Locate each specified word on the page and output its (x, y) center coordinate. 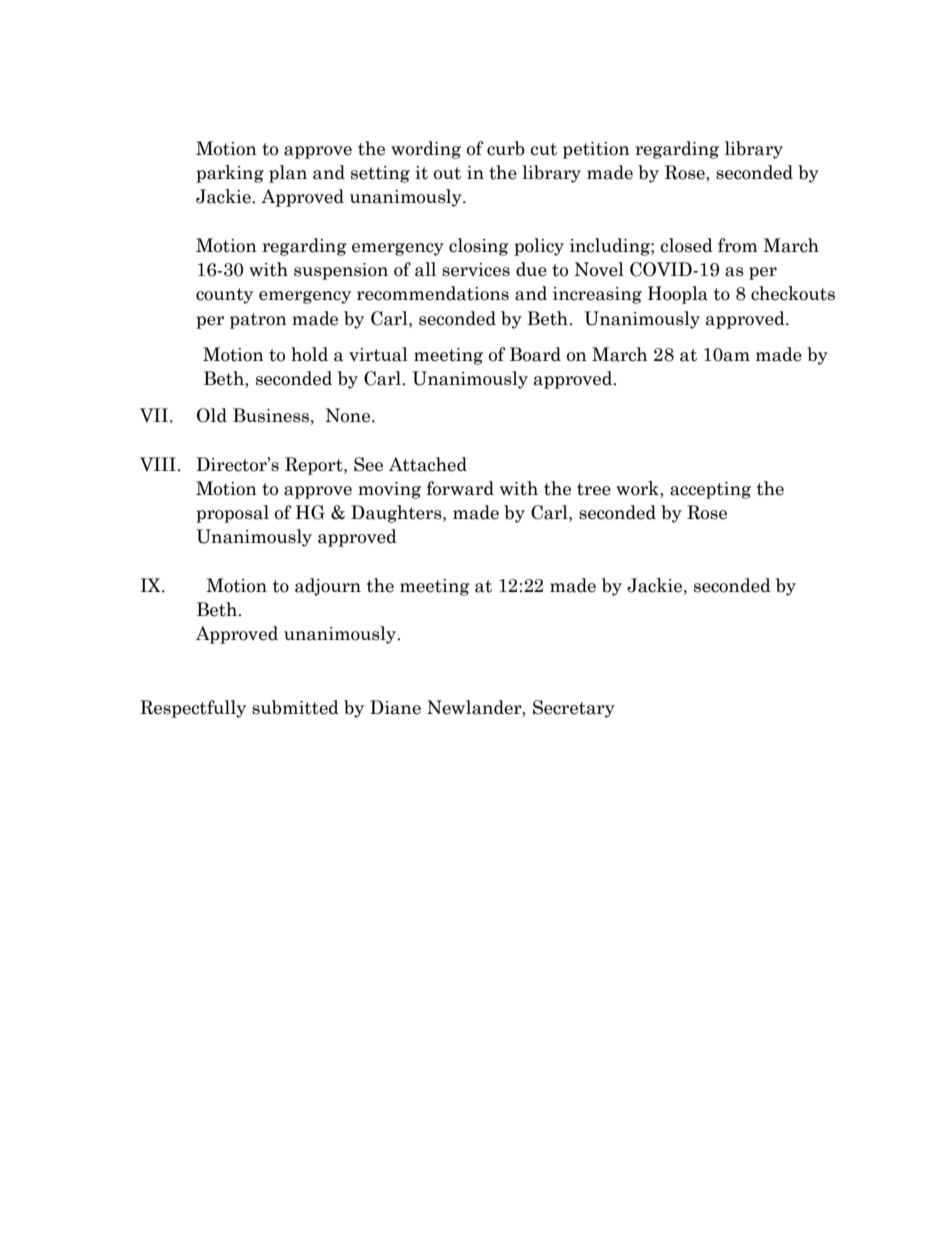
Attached (428, 464)
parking (230, 174)
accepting (710, 490)
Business (271, 415)
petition (596, 150)
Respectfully (193, 709)
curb (506, 148)
